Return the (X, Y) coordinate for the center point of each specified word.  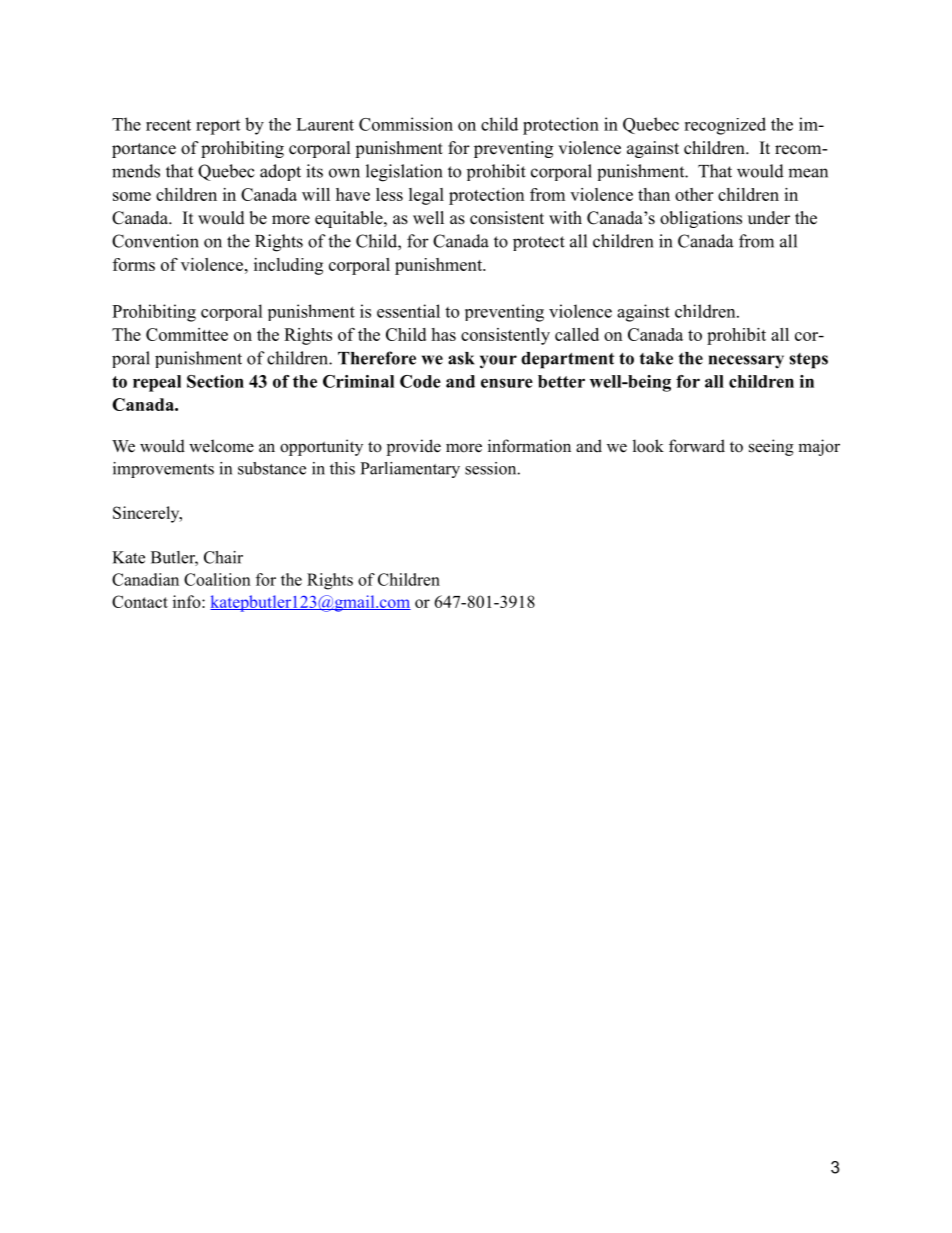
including (288, 266)
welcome (221, 446)
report (218, 127)
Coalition (217, 579)
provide (413, 447)
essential (408, 311)
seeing (771, 447)
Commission (406, 124)
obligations (701, 219)
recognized (725, 126)
